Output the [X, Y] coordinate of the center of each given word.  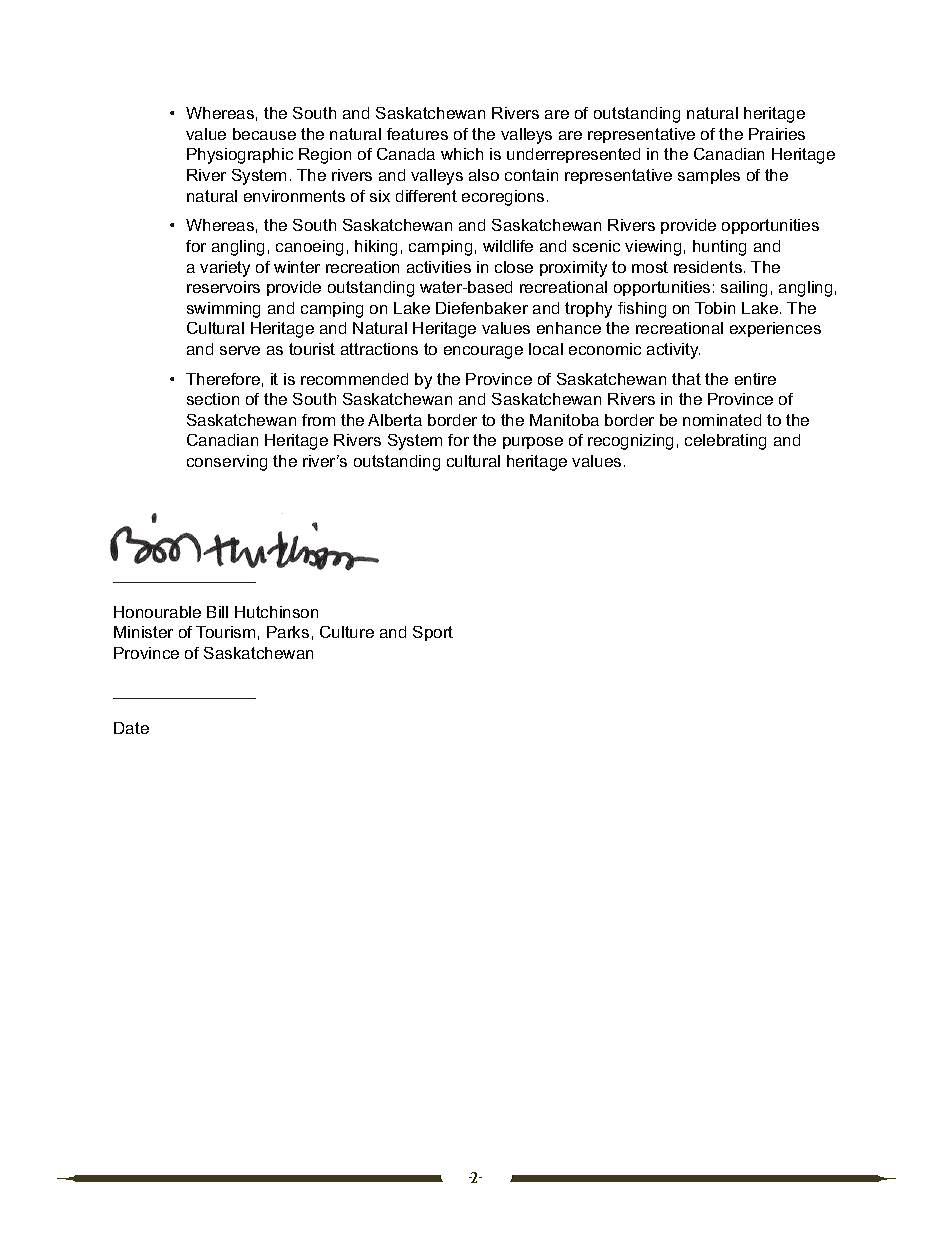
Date [131, 728]
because [264, 134]
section [213, 399]
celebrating [725, 442]
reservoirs [223, 287]
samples [709, 176]
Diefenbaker [482, 308]
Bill [217, 612]
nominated [722, 420]
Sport [433, 633]
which [462, 154]
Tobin [715, 308]
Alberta [395, 420]
